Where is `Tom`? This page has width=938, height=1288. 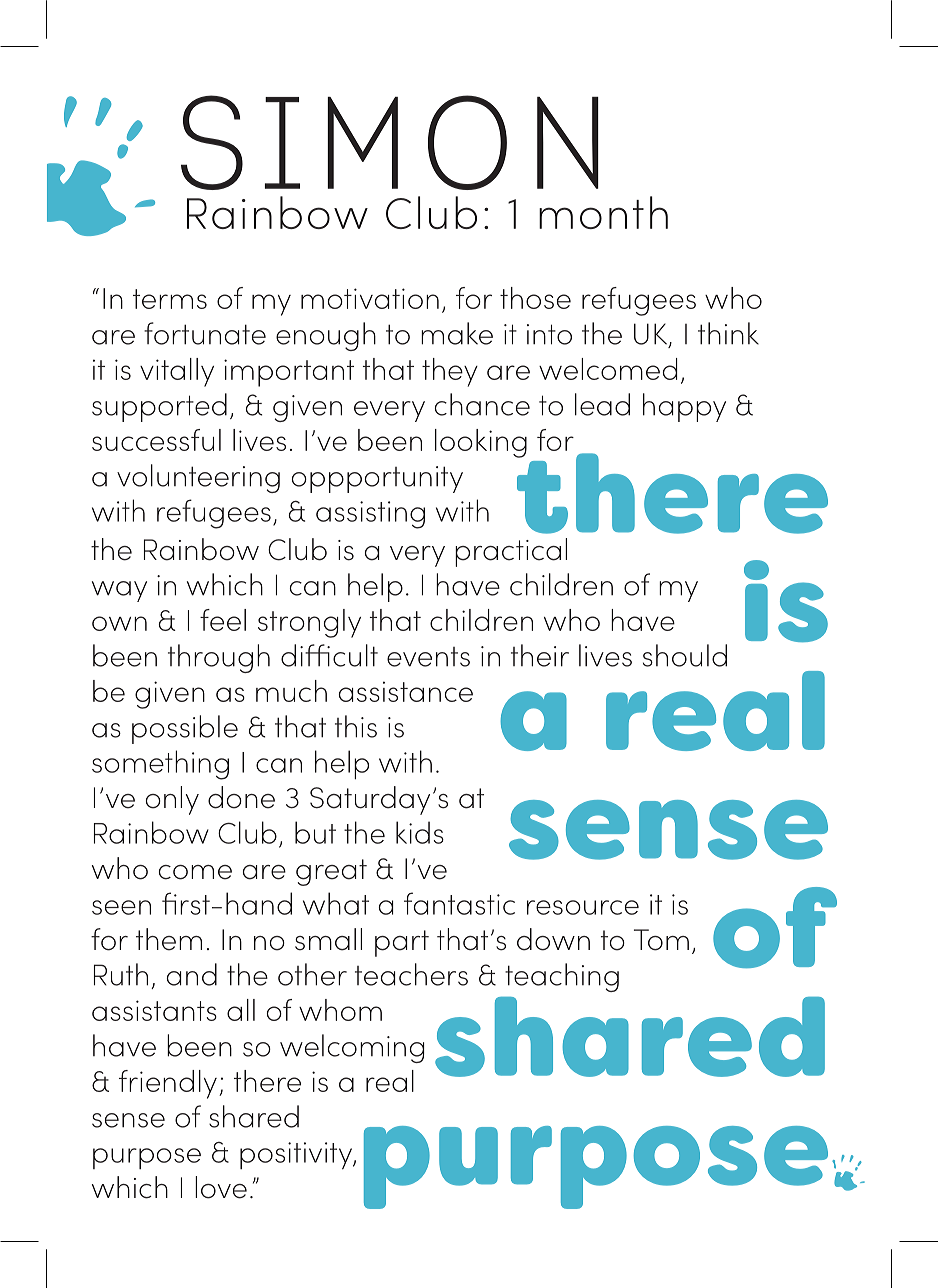
Tom is located at coordinates (661, 940).
